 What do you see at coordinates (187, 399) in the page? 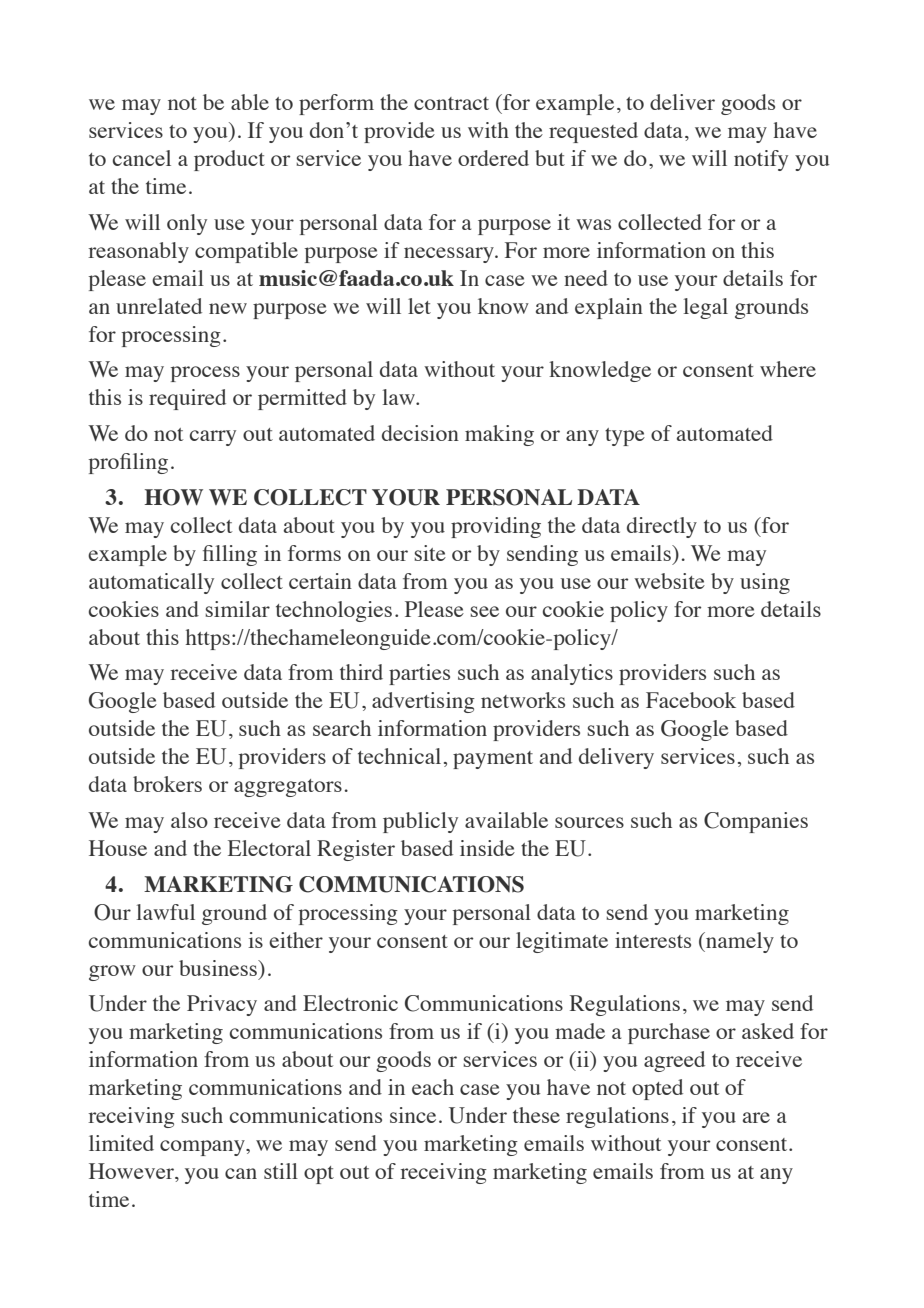
I see `required` at bounding box center [187, 399].
